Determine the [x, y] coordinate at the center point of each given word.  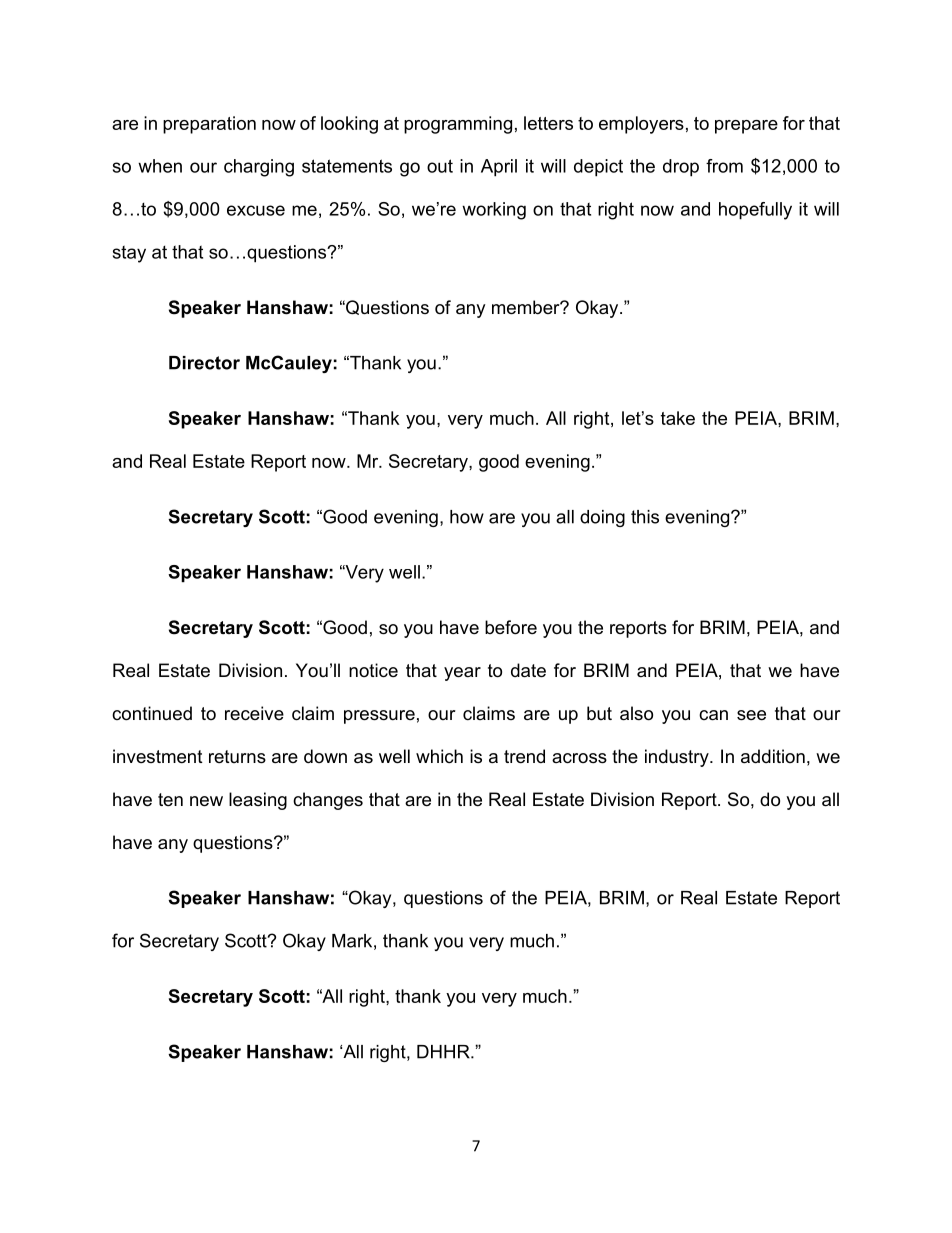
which [439, 756]
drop [681, 168]
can [713, 715]
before [511, 627]
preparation [209, 125]
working [494, 211]
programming [458, 125]
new [206, 801]
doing [602, 518]
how [467, 517]
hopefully [755, 211]
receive [254, 713]
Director [204, 363]
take [678, 418]
